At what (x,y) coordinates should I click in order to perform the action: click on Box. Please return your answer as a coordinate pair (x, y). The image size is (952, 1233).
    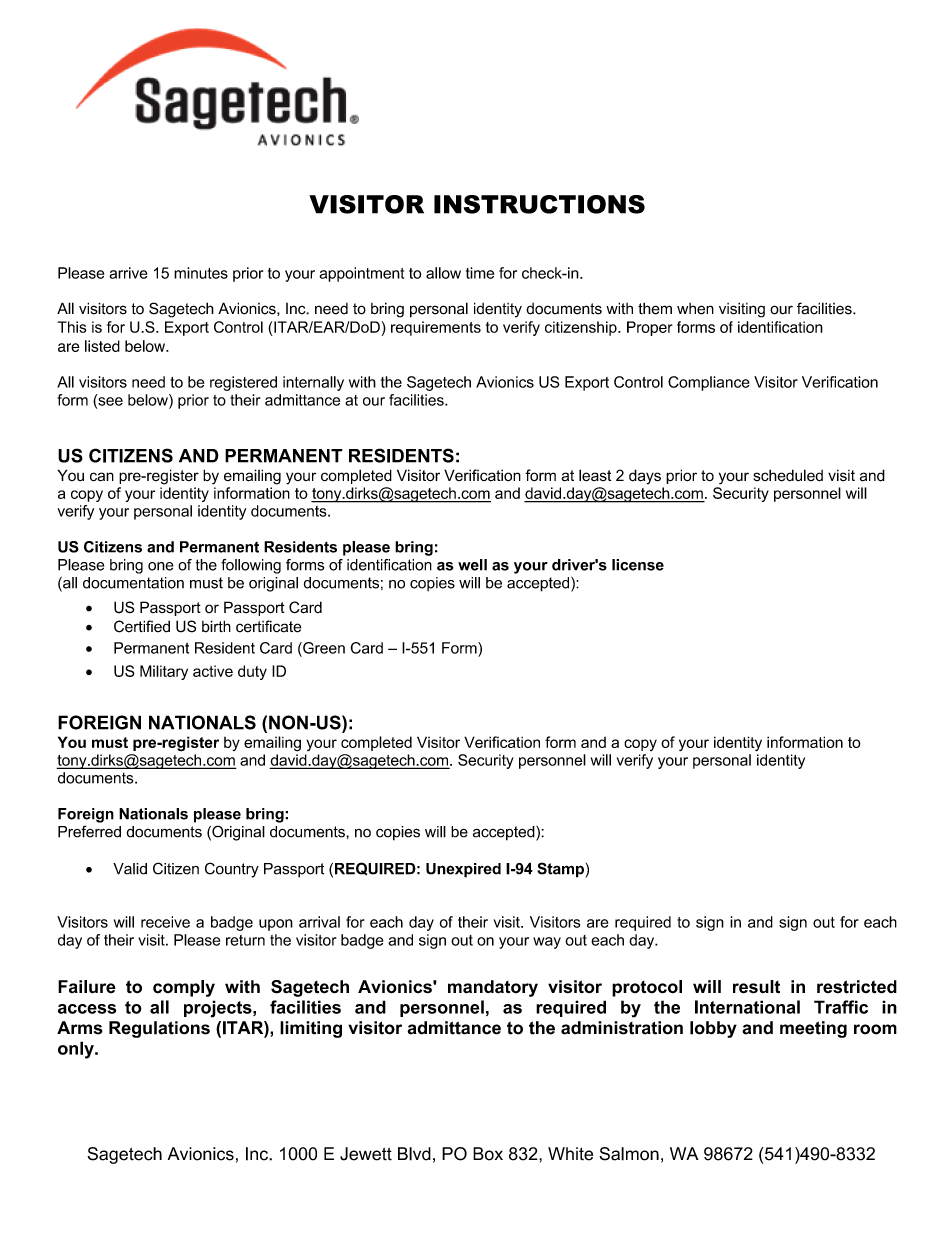
    Looking at the image, I should click on (488, 1154).
